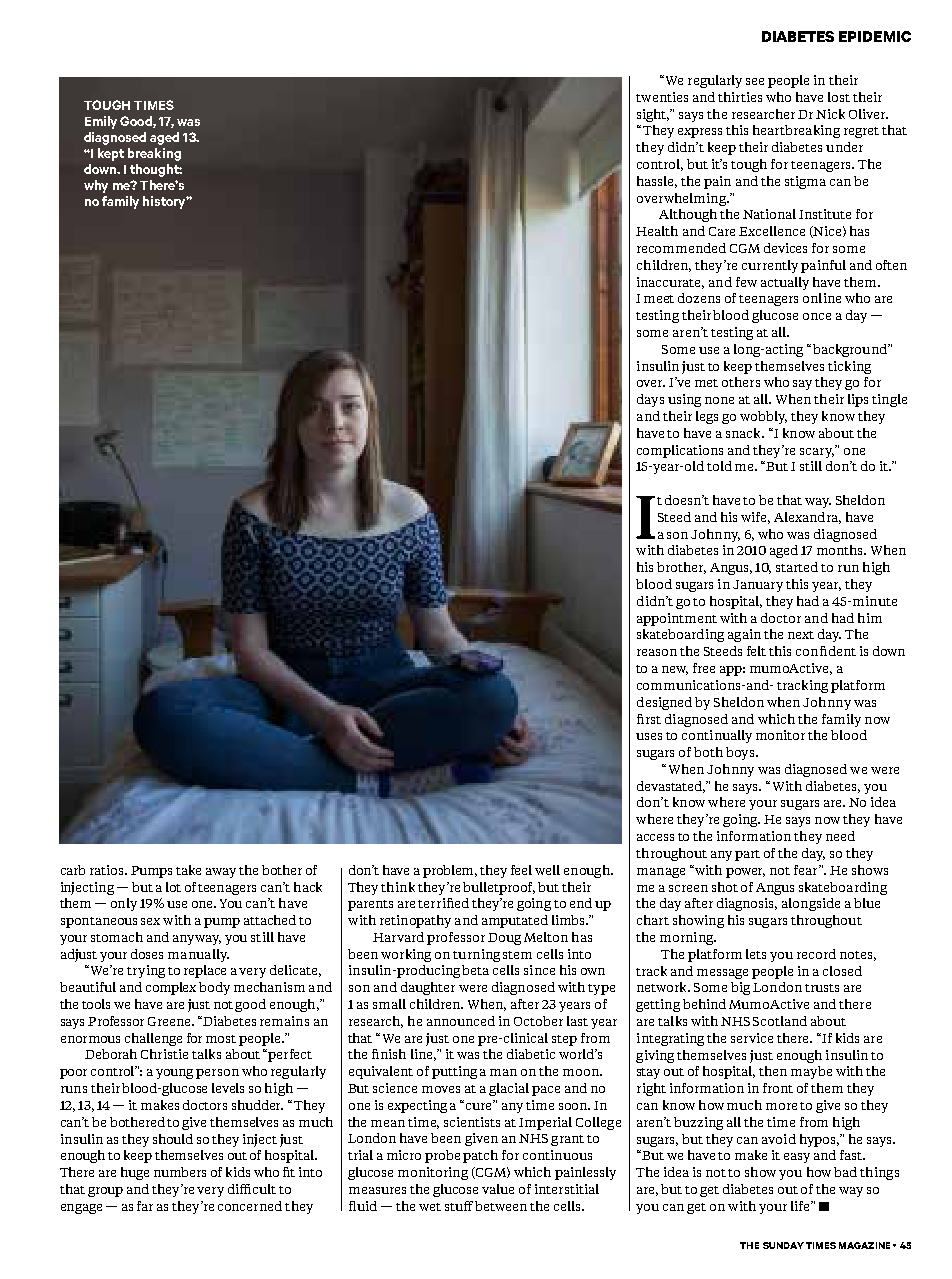 This page has width=952, height=1279. What do you see at coordinates (188, 870) in the page?
I see `take` at bounding box center [188, 870].
